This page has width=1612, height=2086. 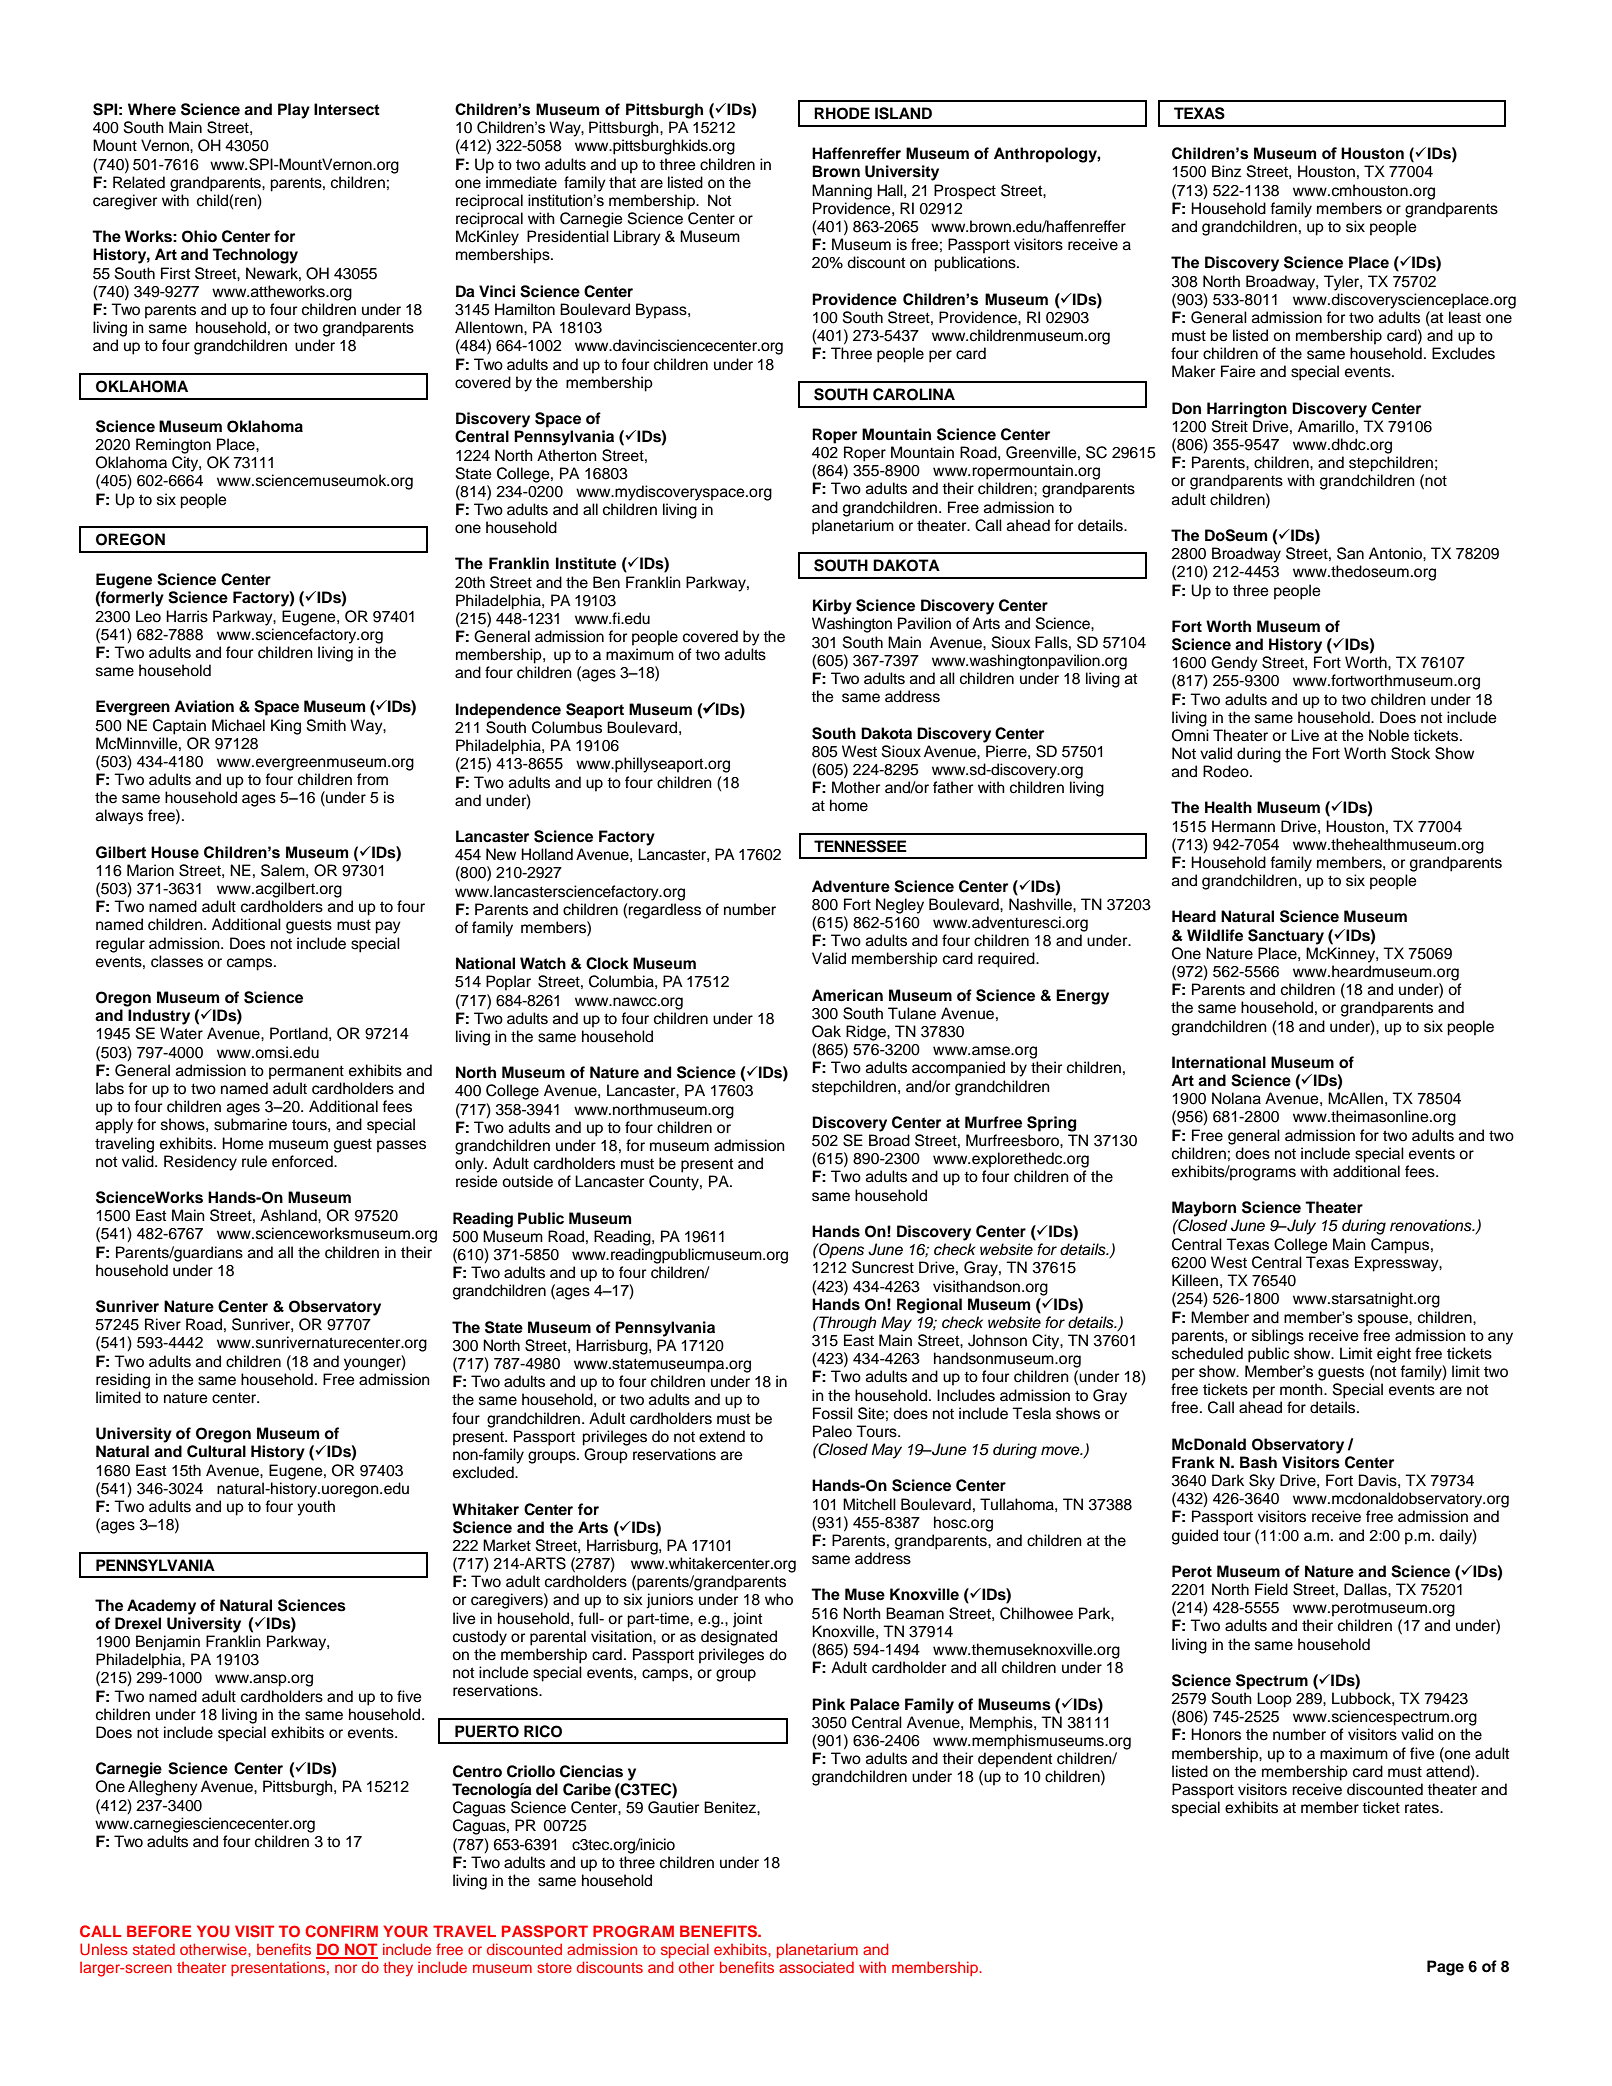 What do you see at coordinates (816, 1967) in the page?
I see `associated` at bounding box center [816, 1967].
